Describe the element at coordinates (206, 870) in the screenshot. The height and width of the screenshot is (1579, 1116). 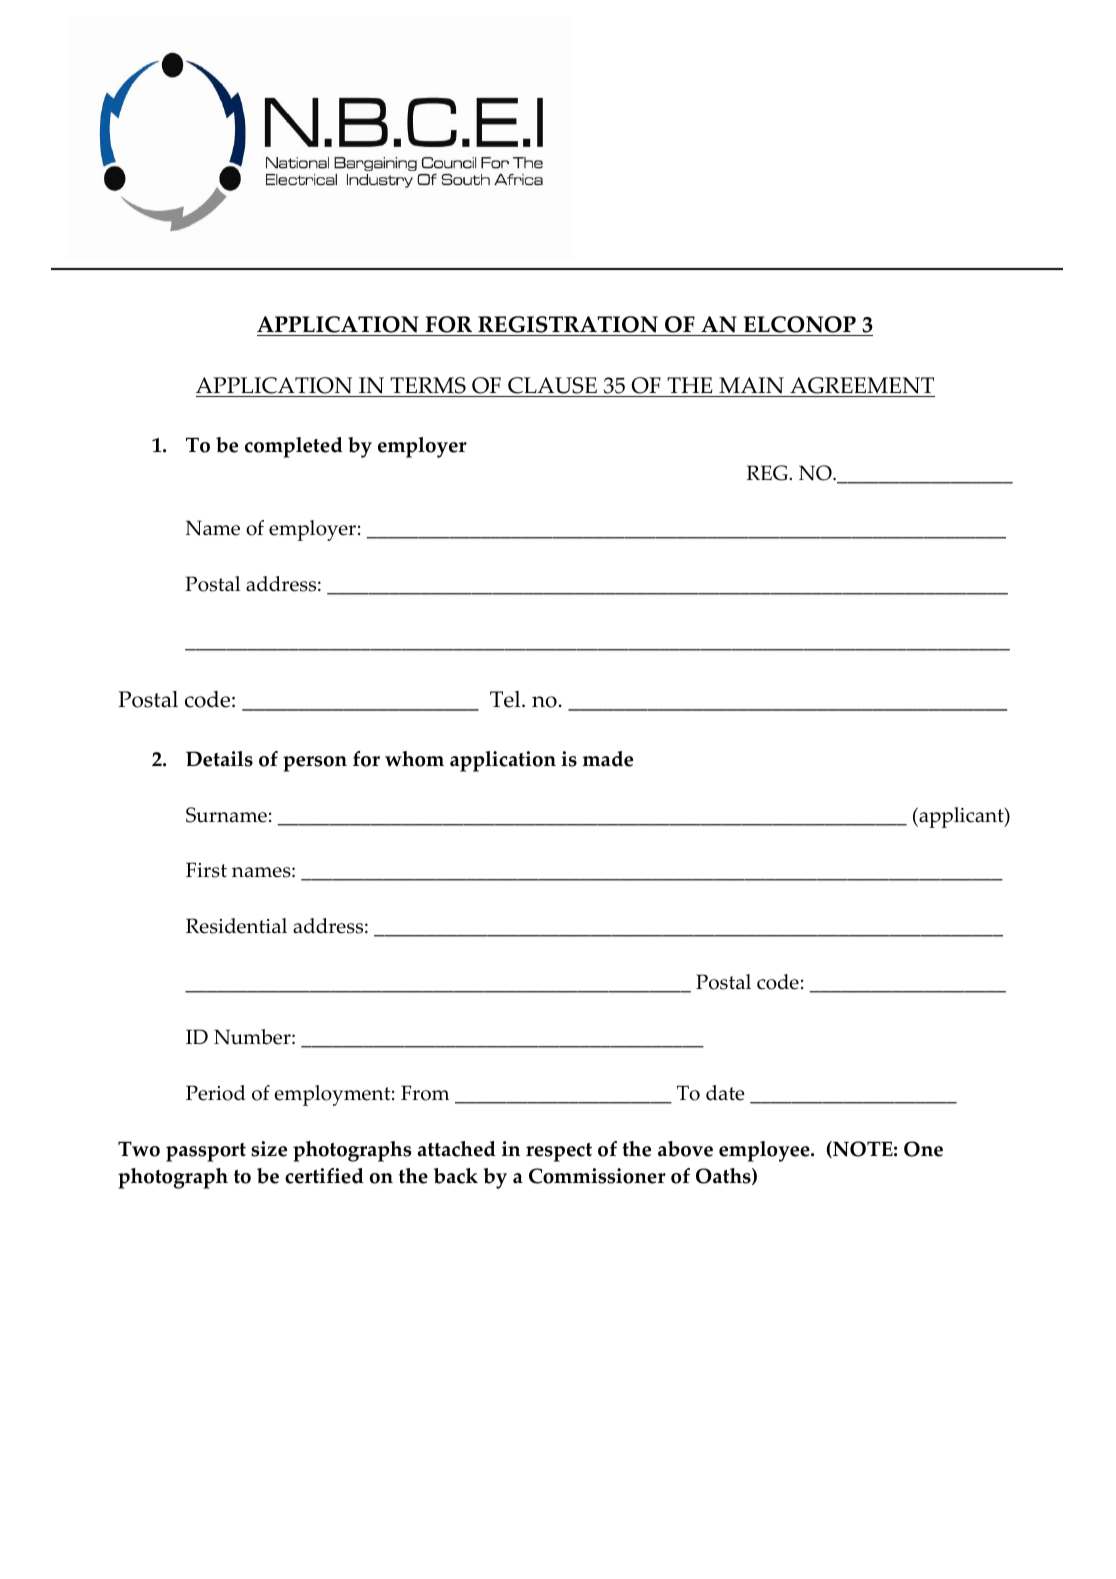
I see `First` at that location.
